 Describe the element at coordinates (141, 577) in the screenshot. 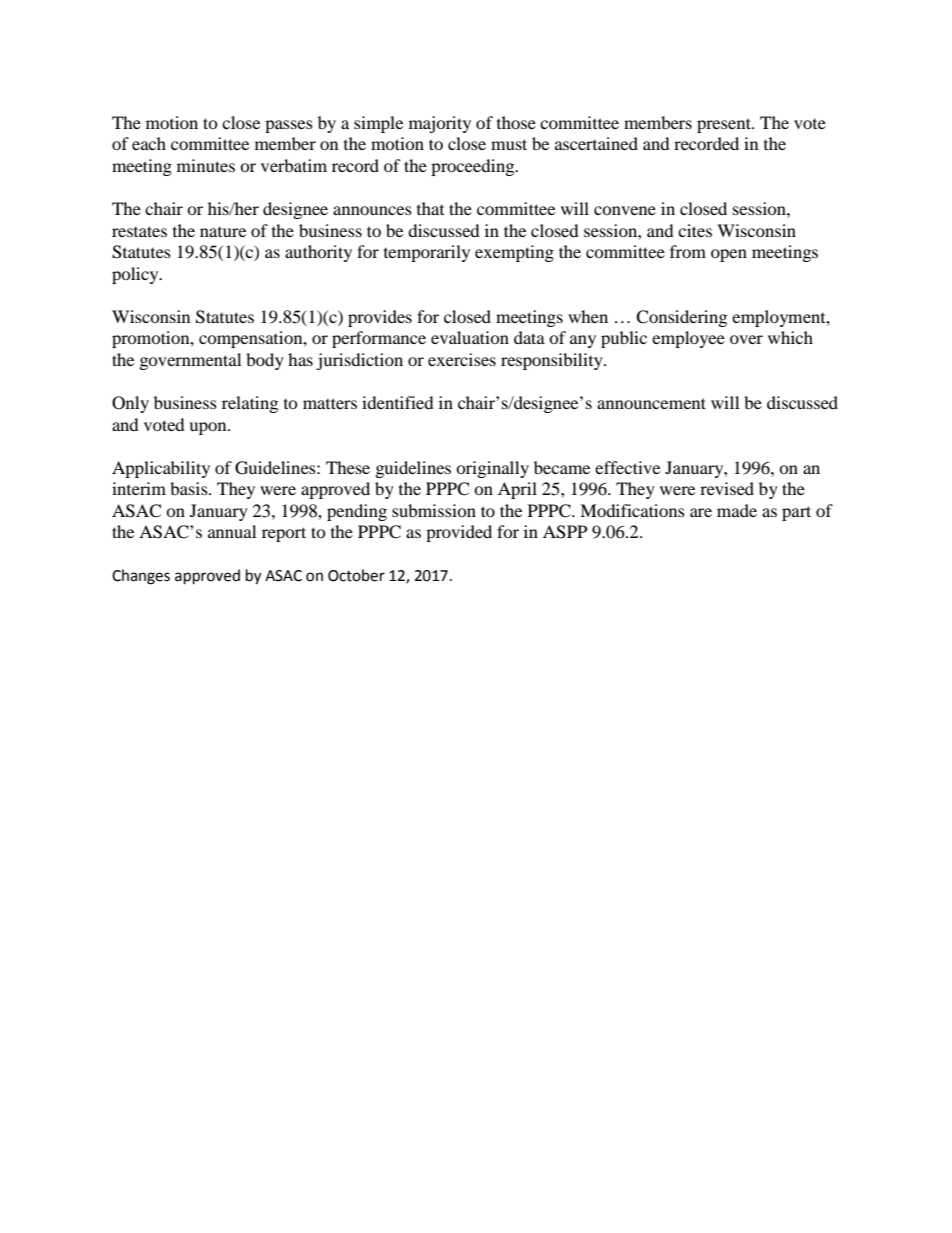

I see `Changes` at that location.
